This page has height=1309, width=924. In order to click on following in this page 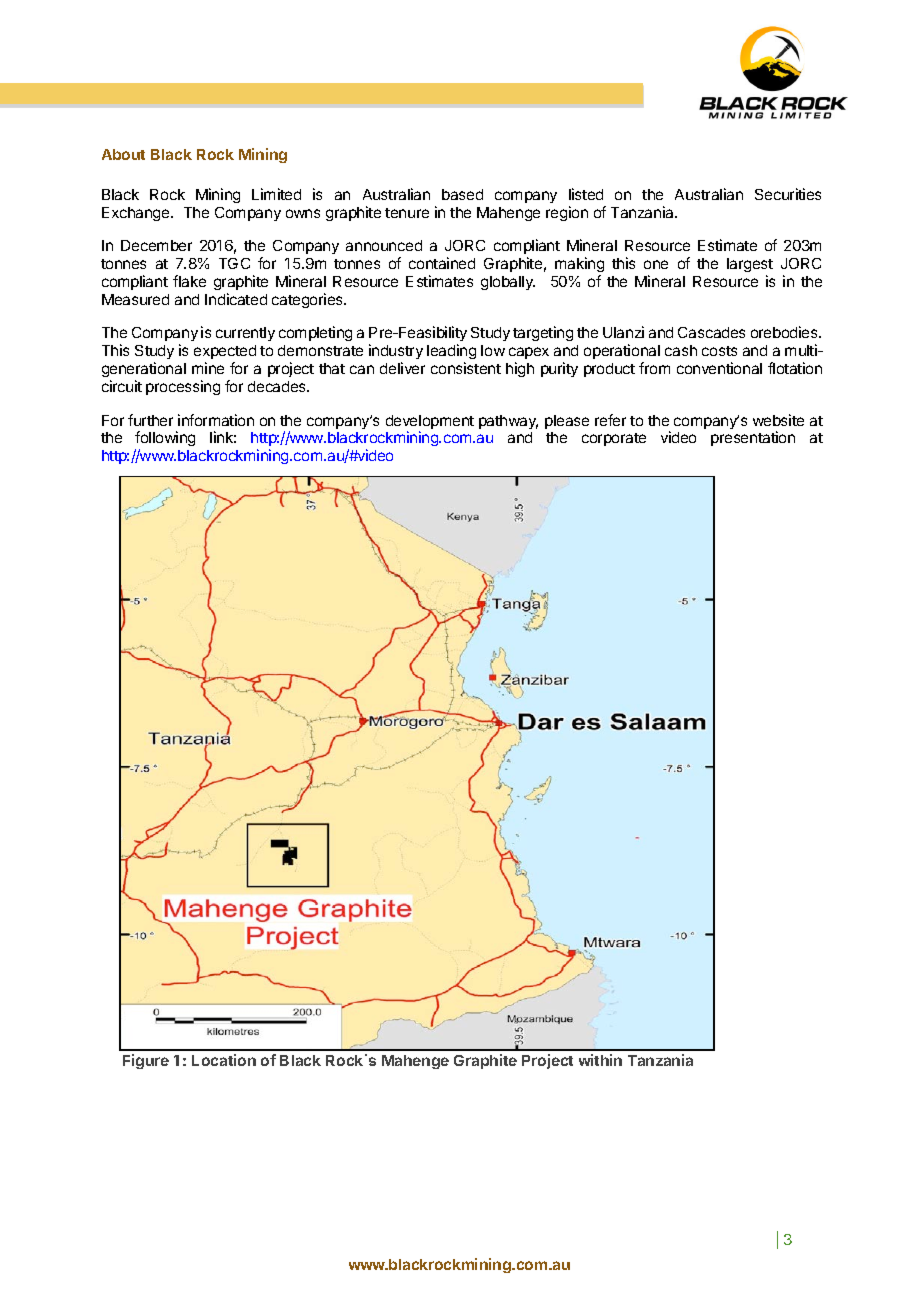, I will do `click(165, 440)`.
